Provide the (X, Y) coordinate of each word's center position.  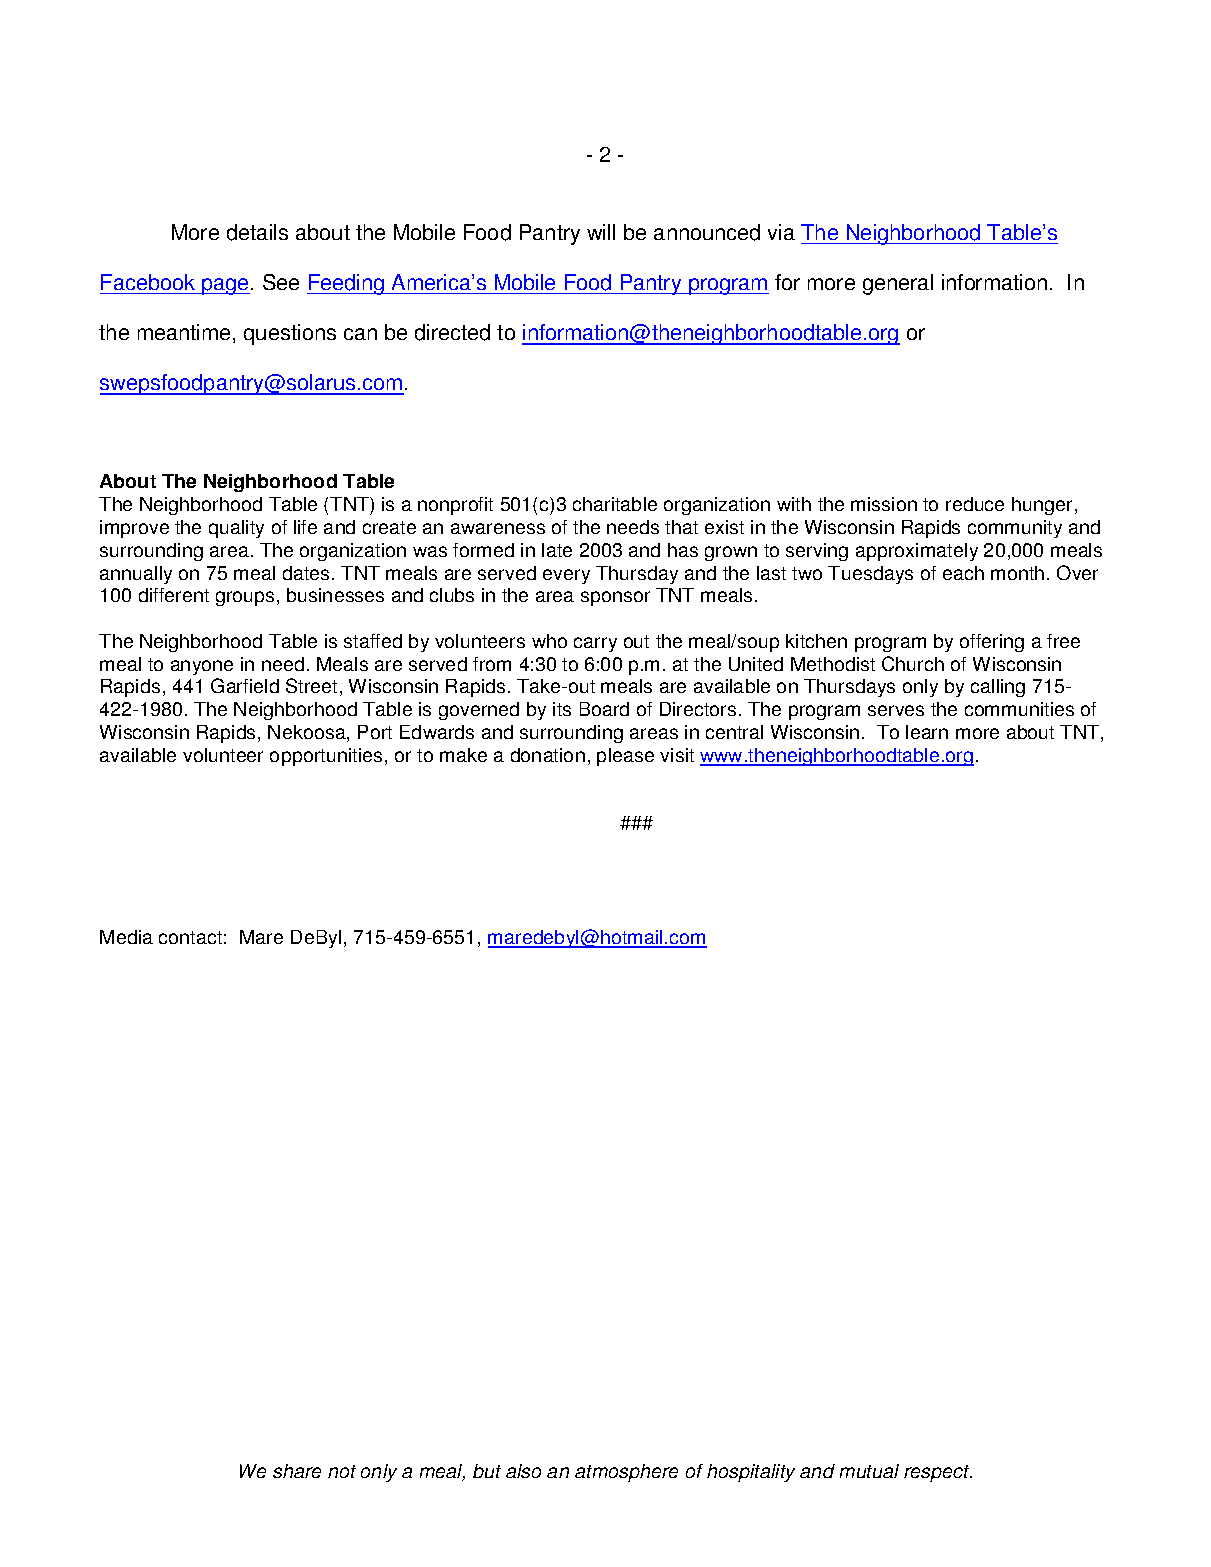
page (226, 286)
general (898, 284)
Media (126, 937)
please (625, 757)
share (297, 1471)
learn (927, 732)
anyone (202, 667)
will (601, 232)
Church (913, 663)
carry (595, 644)
